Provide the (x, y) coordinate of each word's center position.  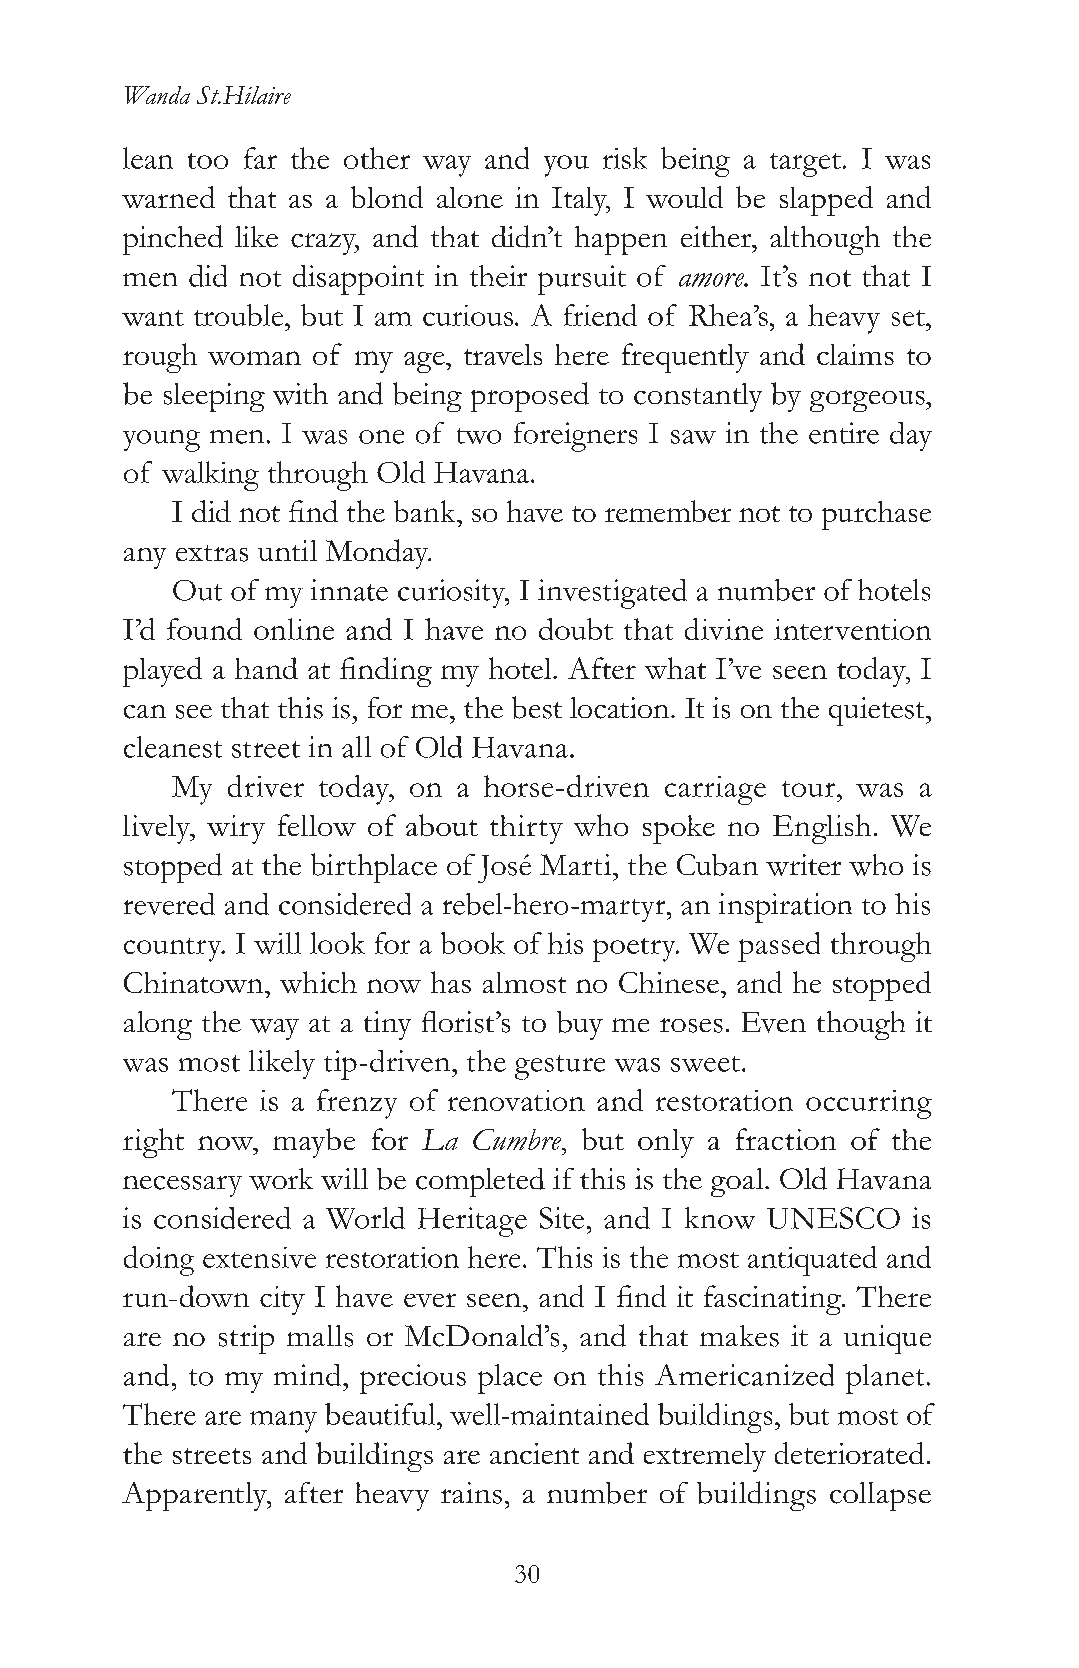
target (805, 165)
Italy (581, 201)
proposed (530, 397)
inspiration (785, 908)
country (174, 950)
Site (562, 1218)
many (283, 1422)
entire (844, 433)
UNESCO (833, 1218)
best (537, 707)
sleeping (214, 397)
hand (266, 668)
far (260, 158)
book (473, 943)
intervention (852, 629)
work (281, 1179)
